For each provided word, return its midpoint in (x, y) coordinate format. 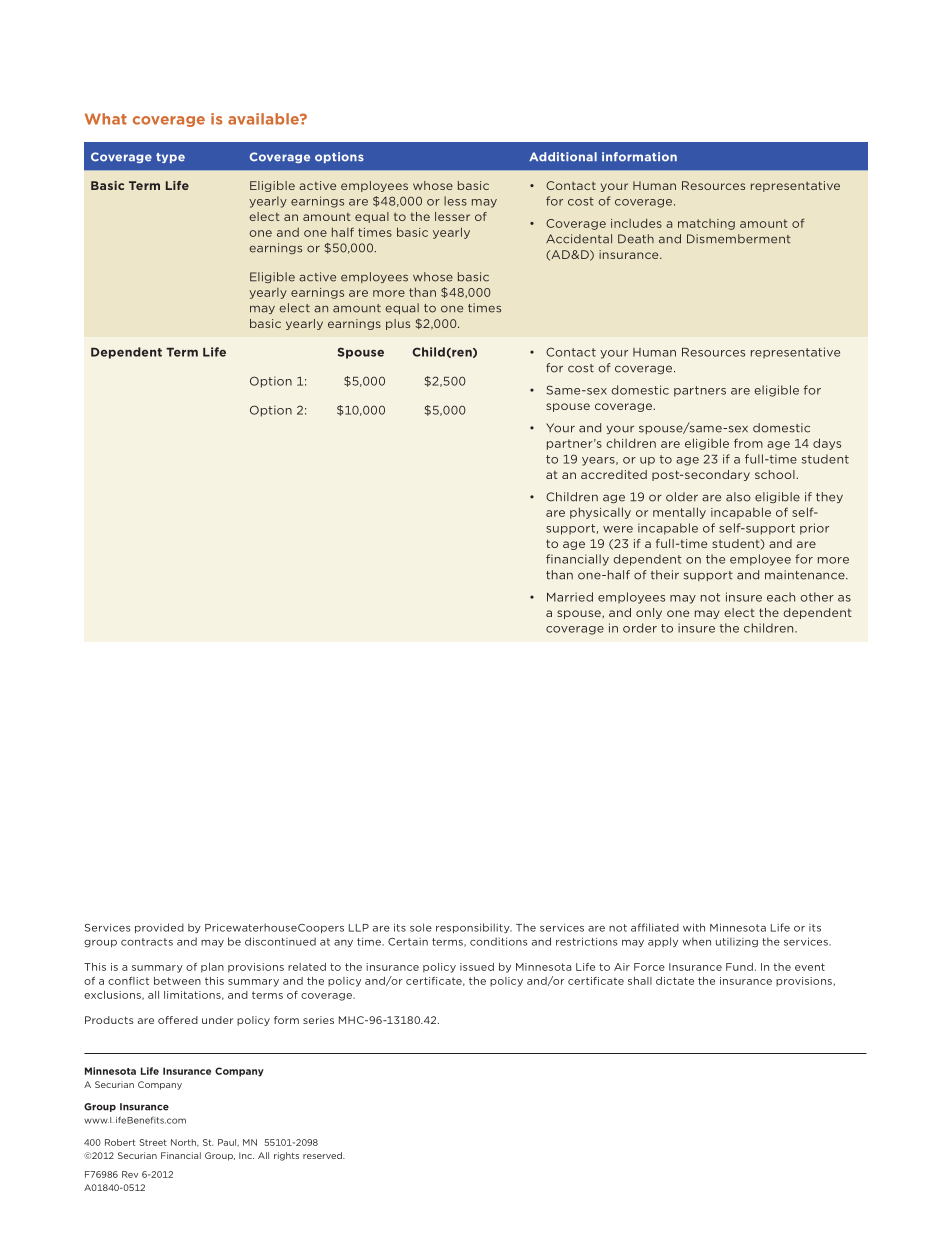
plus (398, 324)
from (748, 443)
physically (600, 513)
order (640, 628)
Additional (563, 157)
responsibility (474, 928)
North (185, 1143)
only (649, 613)
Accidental (579, 239)
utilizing (737, 942)
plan (212, 968)
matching (706, 224)
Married (570, 597)
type (170, 158)
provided (159, 928)
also (738, 497)
